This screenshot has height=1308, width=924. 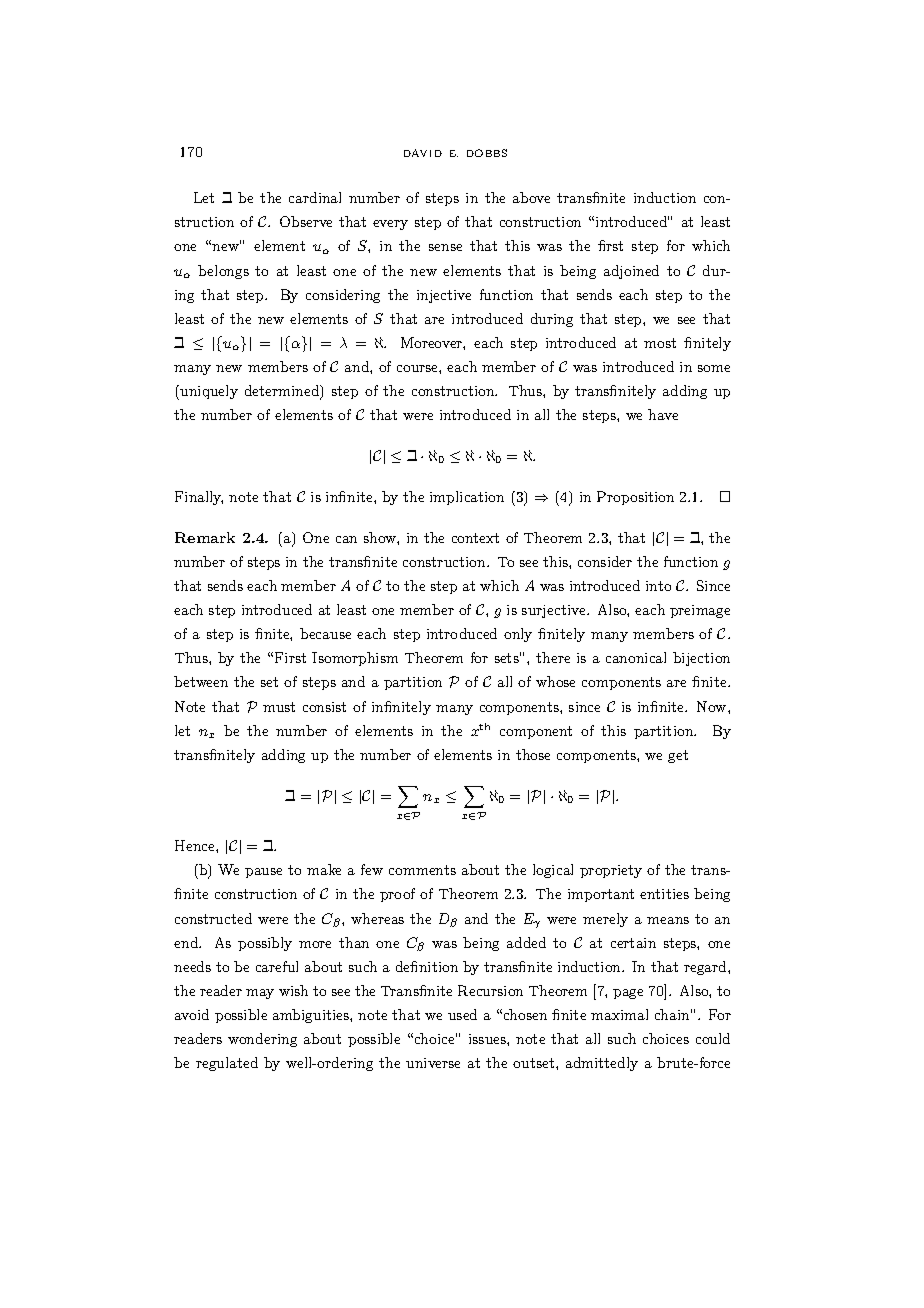 I want to click on canonical, so click(x=636, y=657).
